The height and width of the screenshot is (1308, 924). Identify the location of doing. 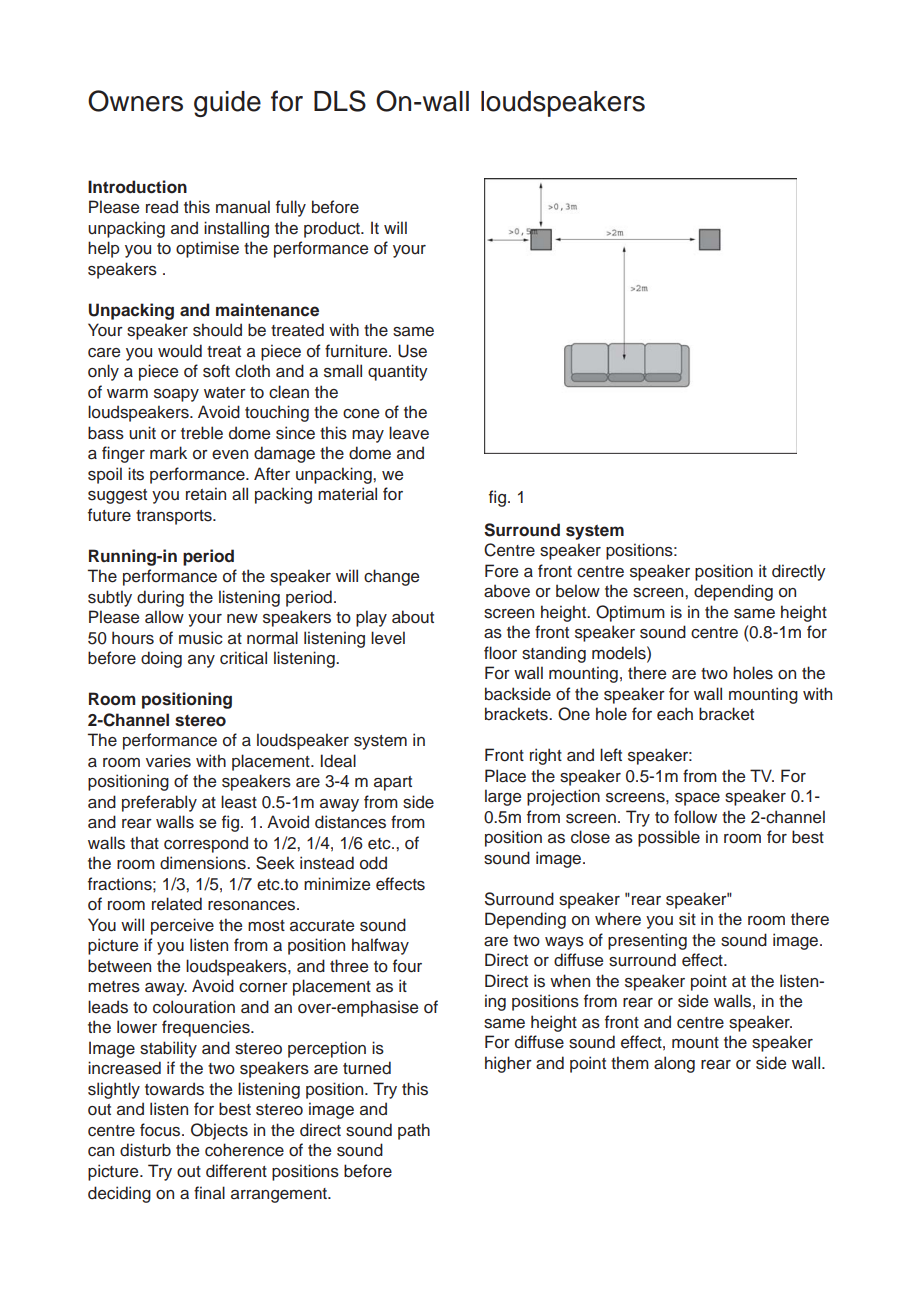
(161, 659).
